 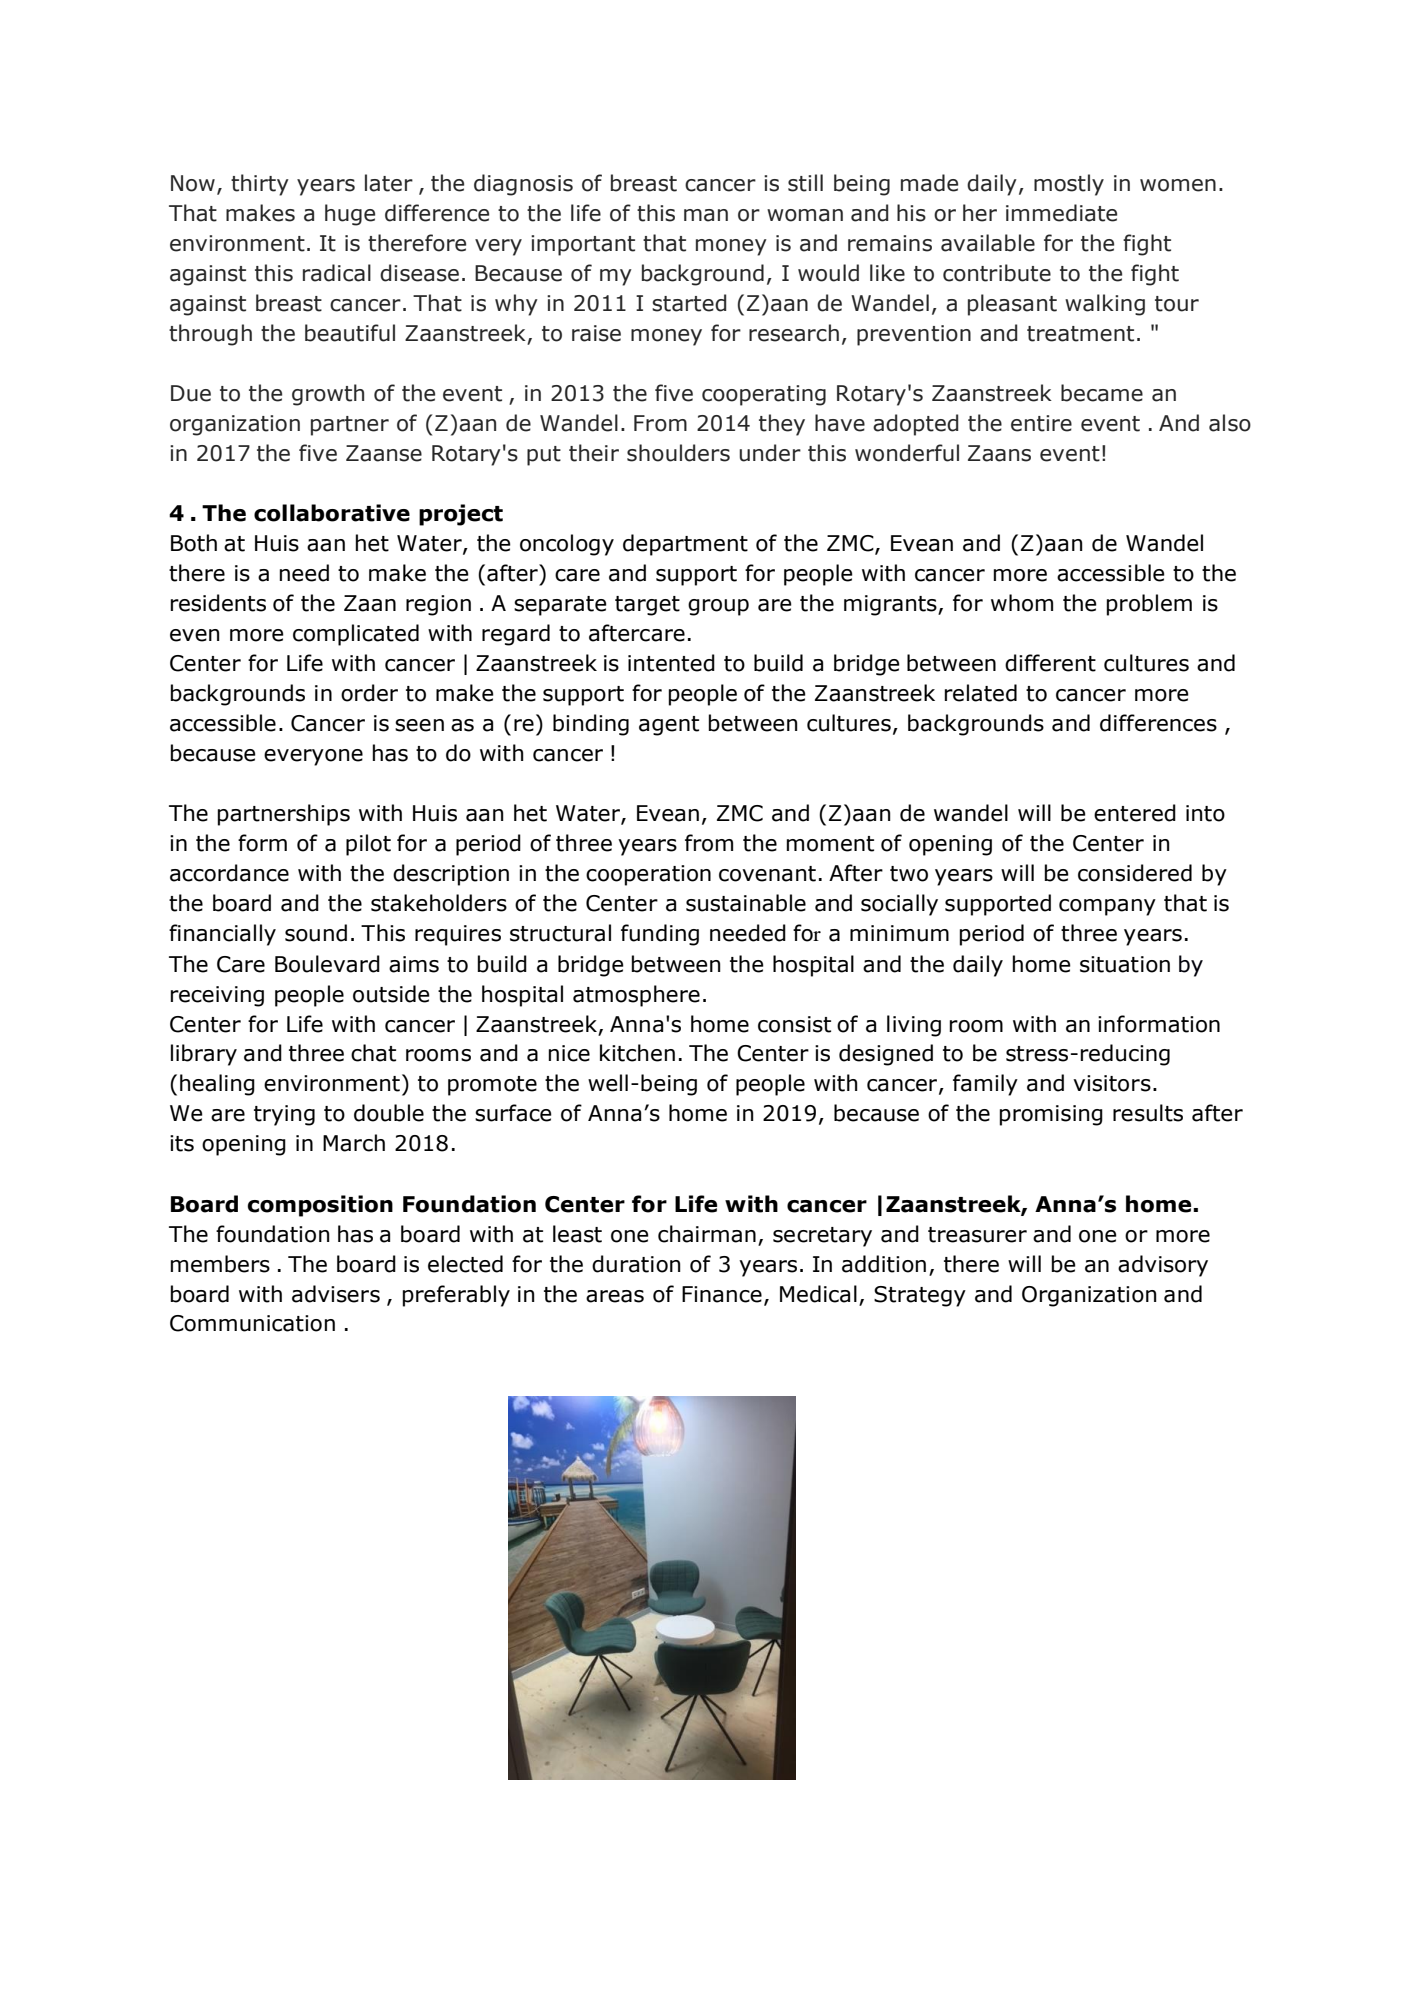 What do you see at coordinates (1163, 1266) in the page?
I see `advisory` at bounding box center [1163, 1266].
